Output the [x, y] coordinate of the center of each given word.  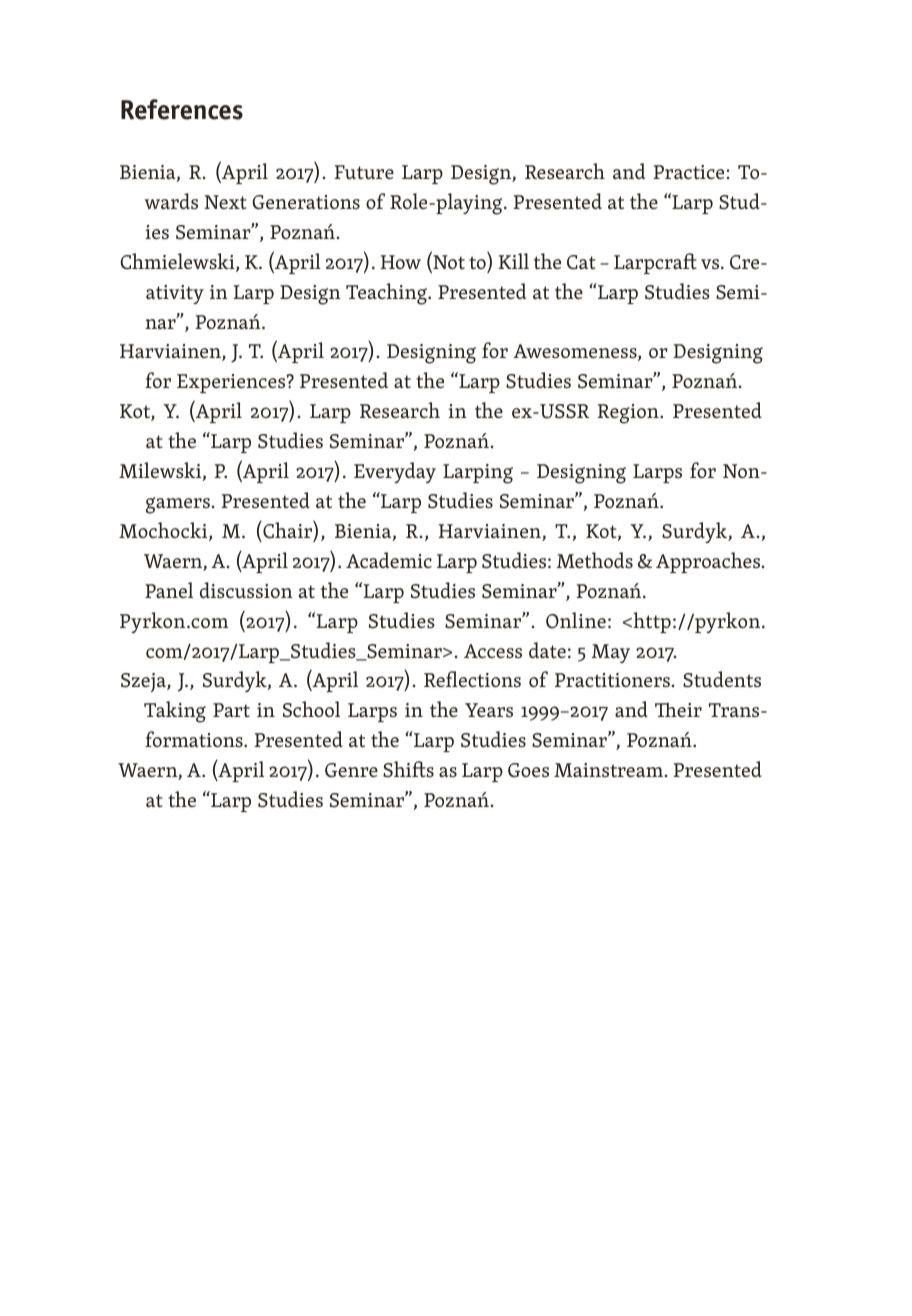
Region [629, 414]
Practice [690, 172]
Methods [594, 560]
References [182, 109]
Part [231, 710]
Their [678, 710]
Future [364, 172]
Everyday [395, 472]
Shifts [408, 769]
